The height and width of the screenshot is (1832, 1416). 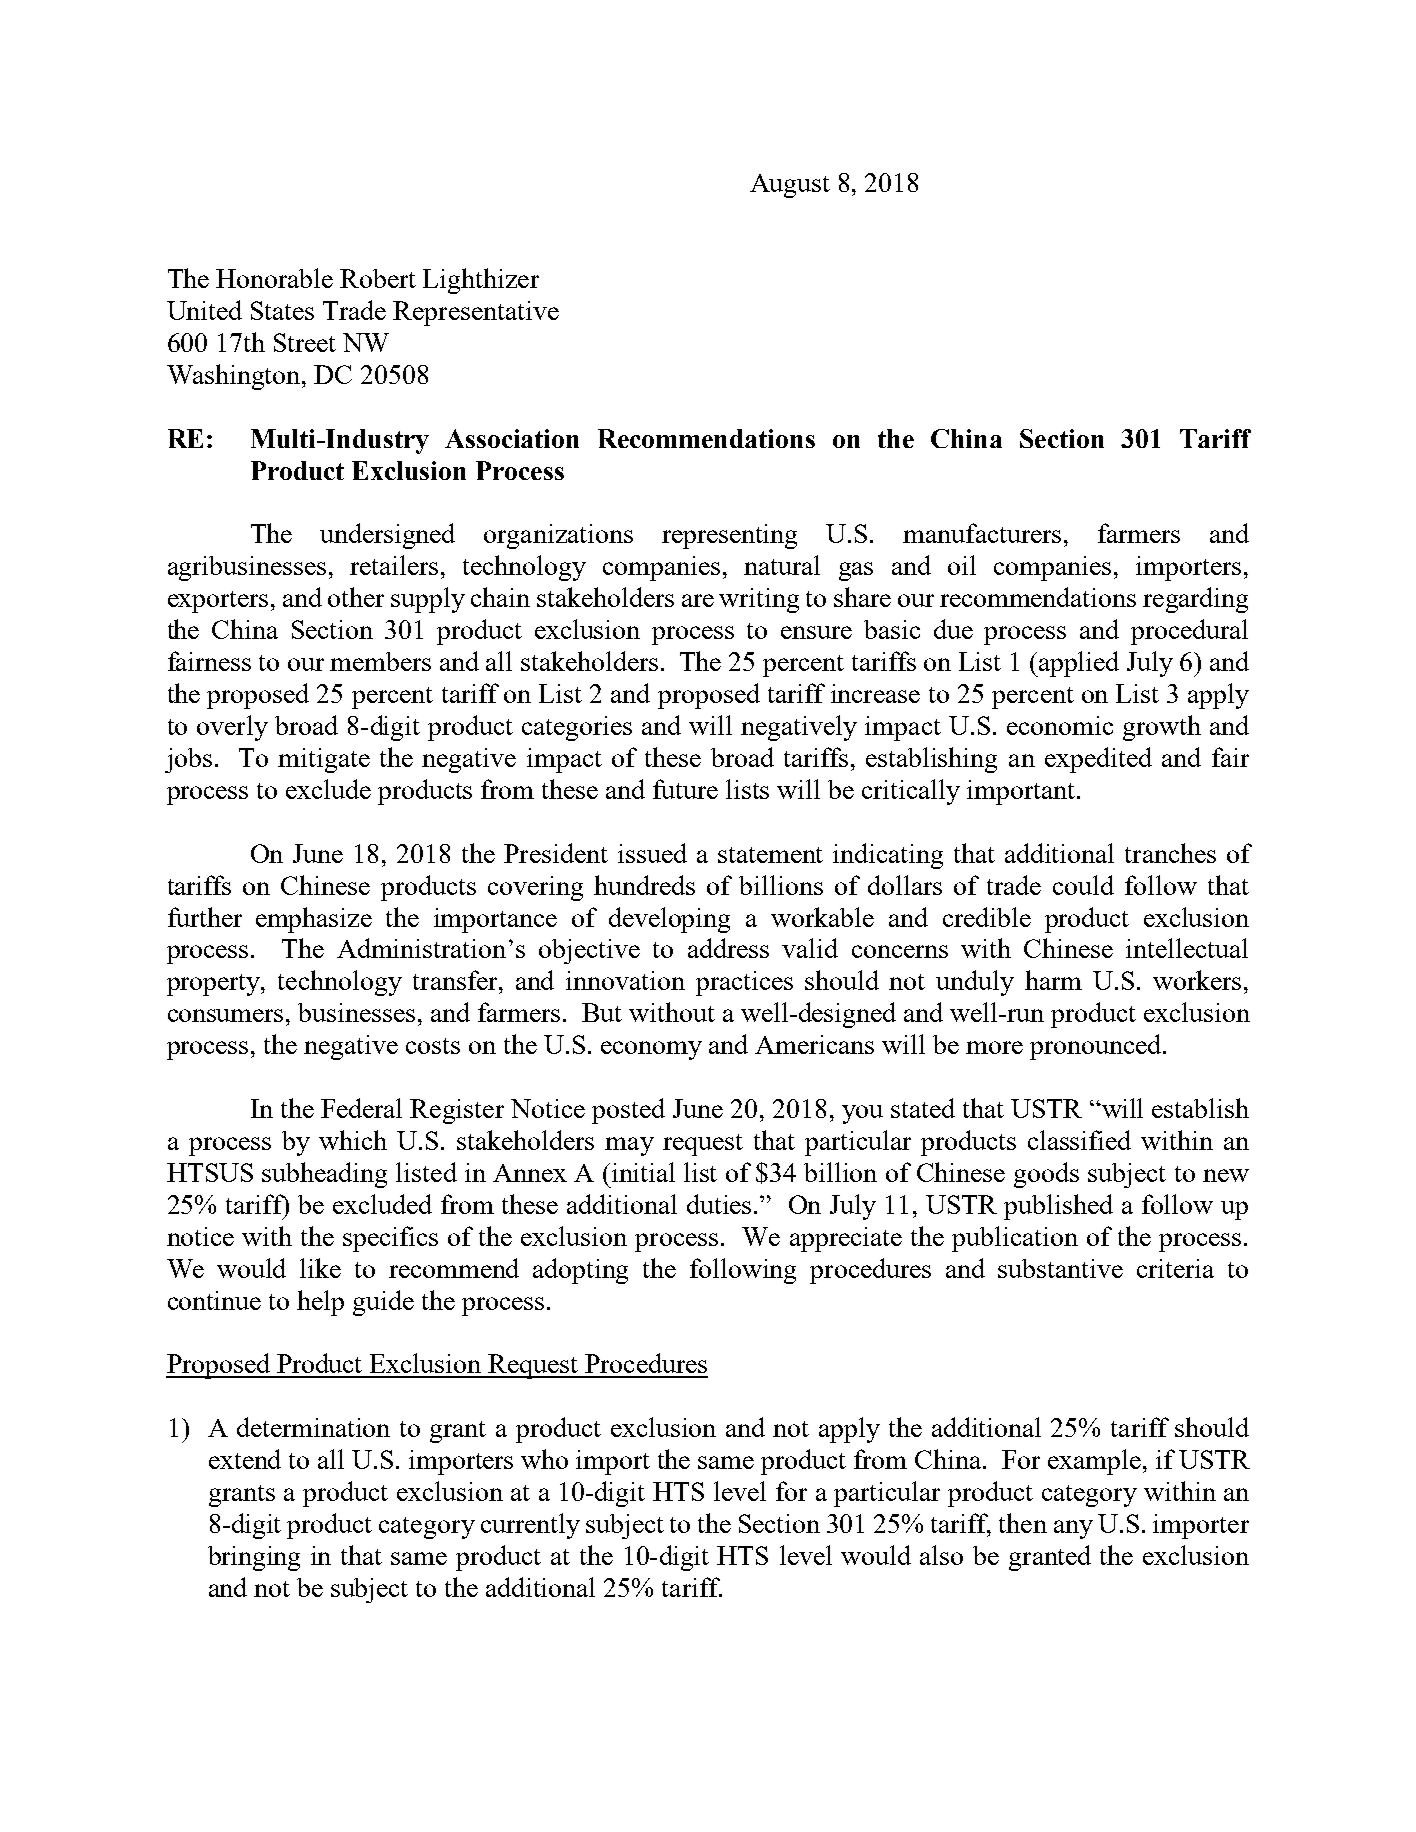 What do you see at coordinates (314, 920) in the screenshot?
I see `emphasize` at bounding box center [314, 920].
